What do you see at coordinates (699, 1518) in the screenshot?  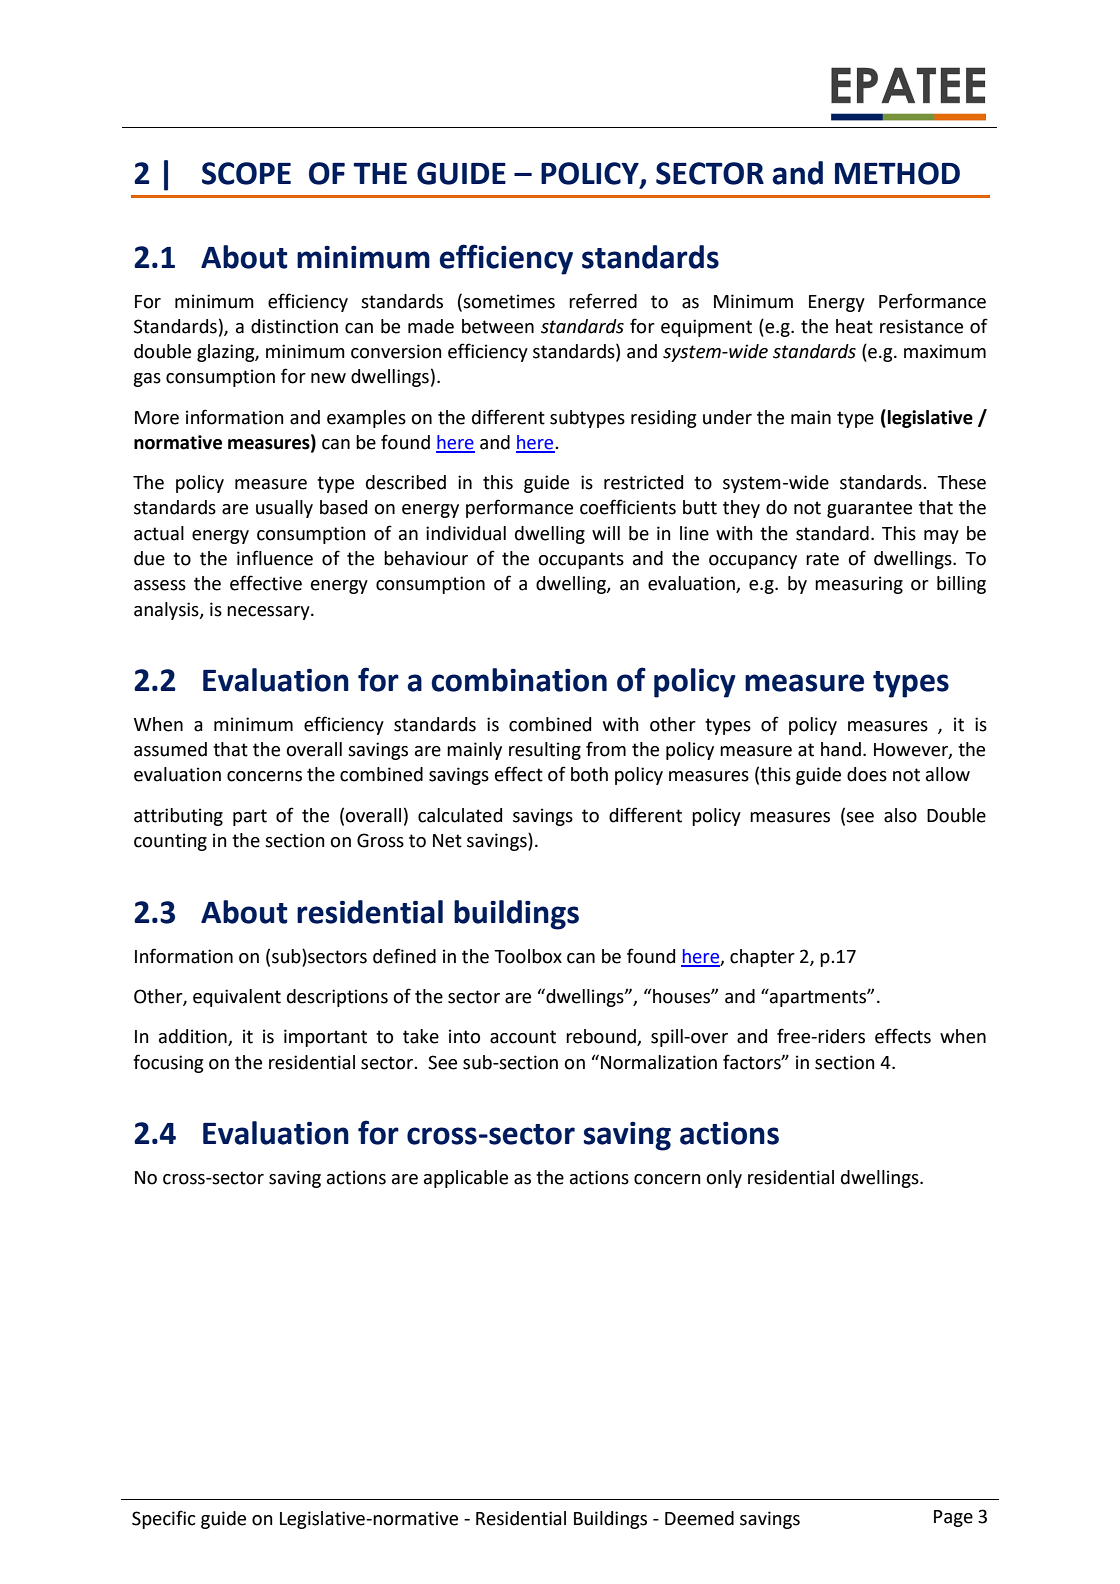 I see `Deemed` at bounding box center [699, 1518].
